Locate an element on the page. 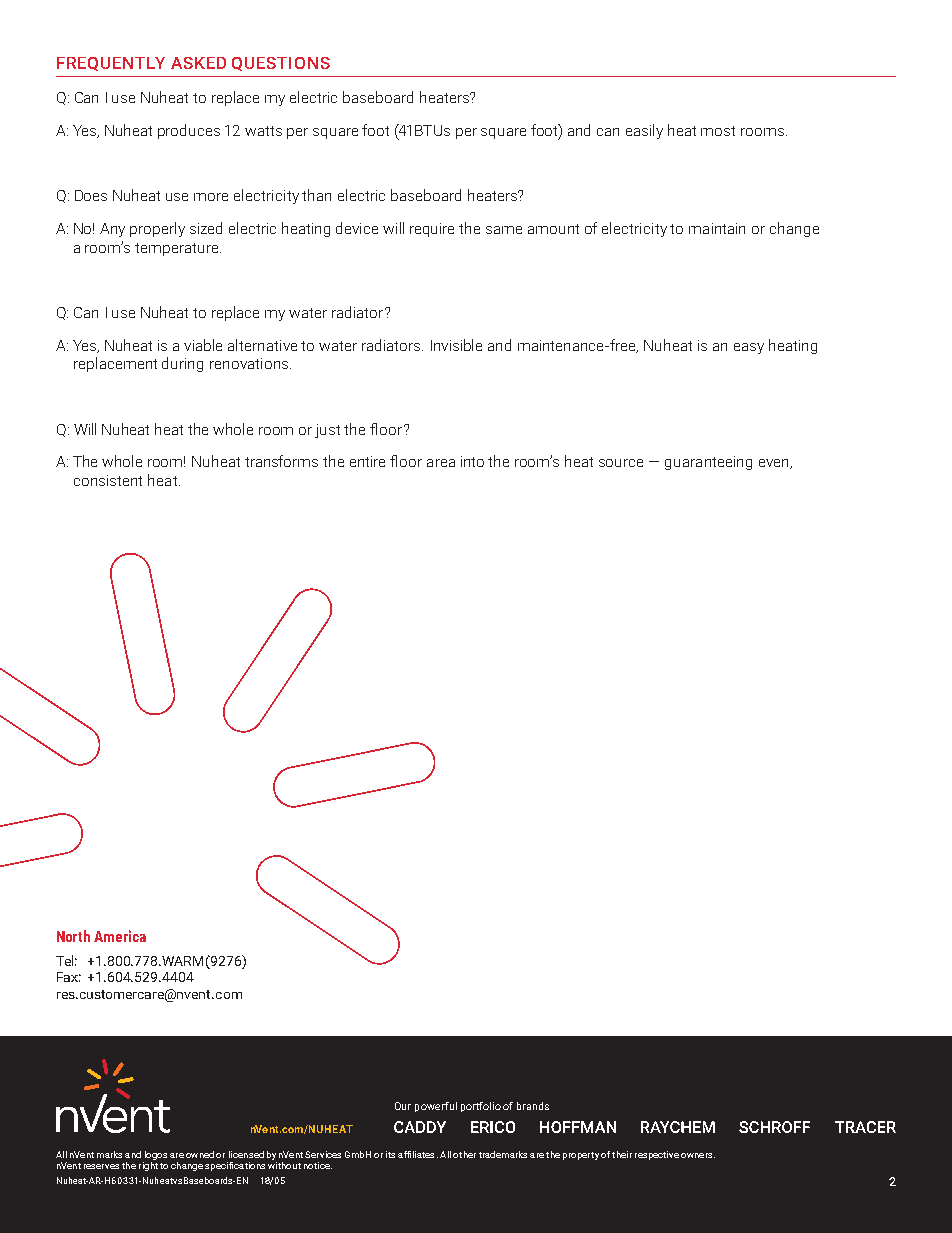 This document has height=1233, width=952. produces is located at coordinates (189, 131).
